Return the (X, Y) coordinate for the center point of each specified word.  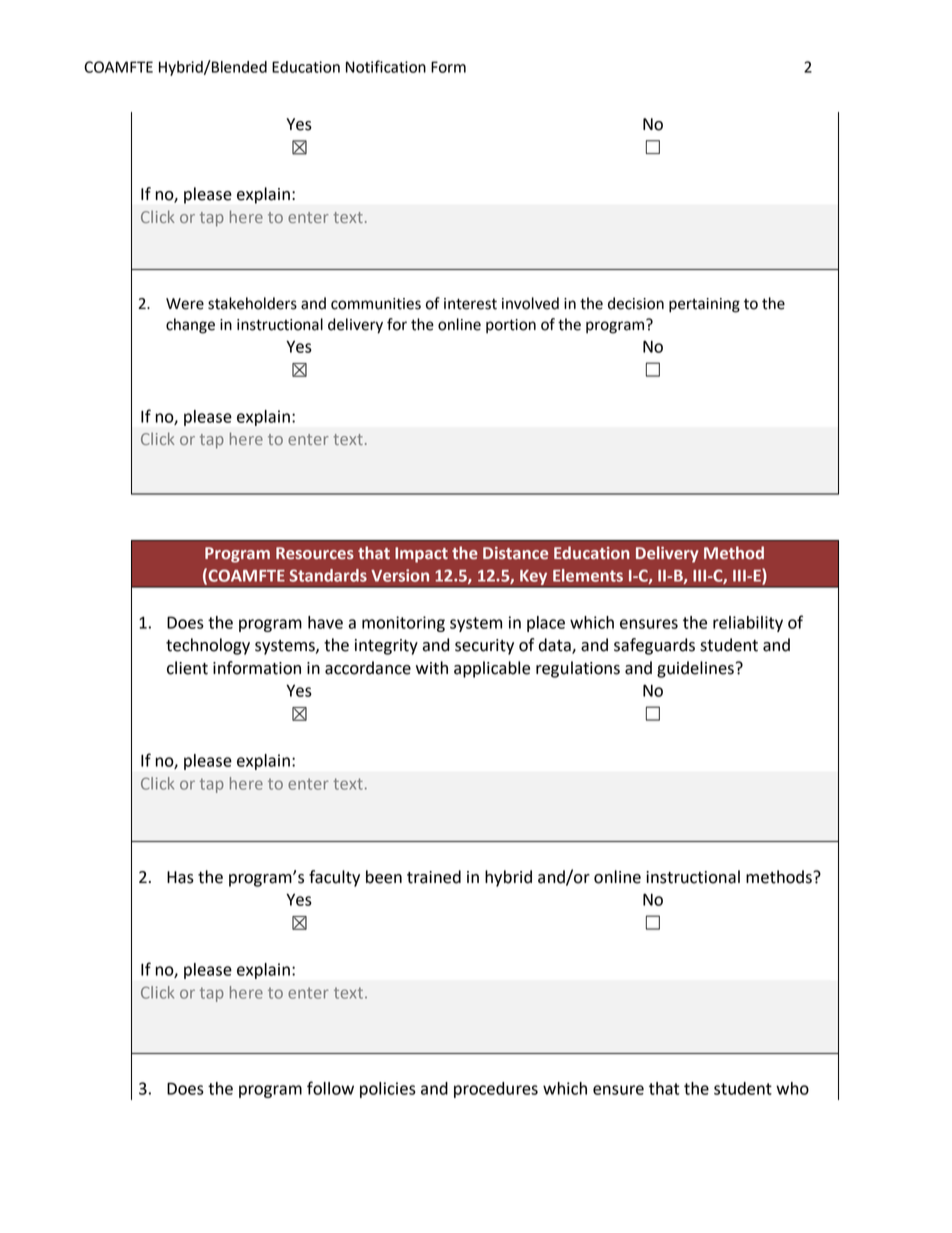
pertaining (704, 305)
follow (330, 1088)
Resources (315, 553)
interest (470, 304)
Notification (386, 66)
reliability (748, 624)
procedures (496, 1090)
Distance (515, 553)
